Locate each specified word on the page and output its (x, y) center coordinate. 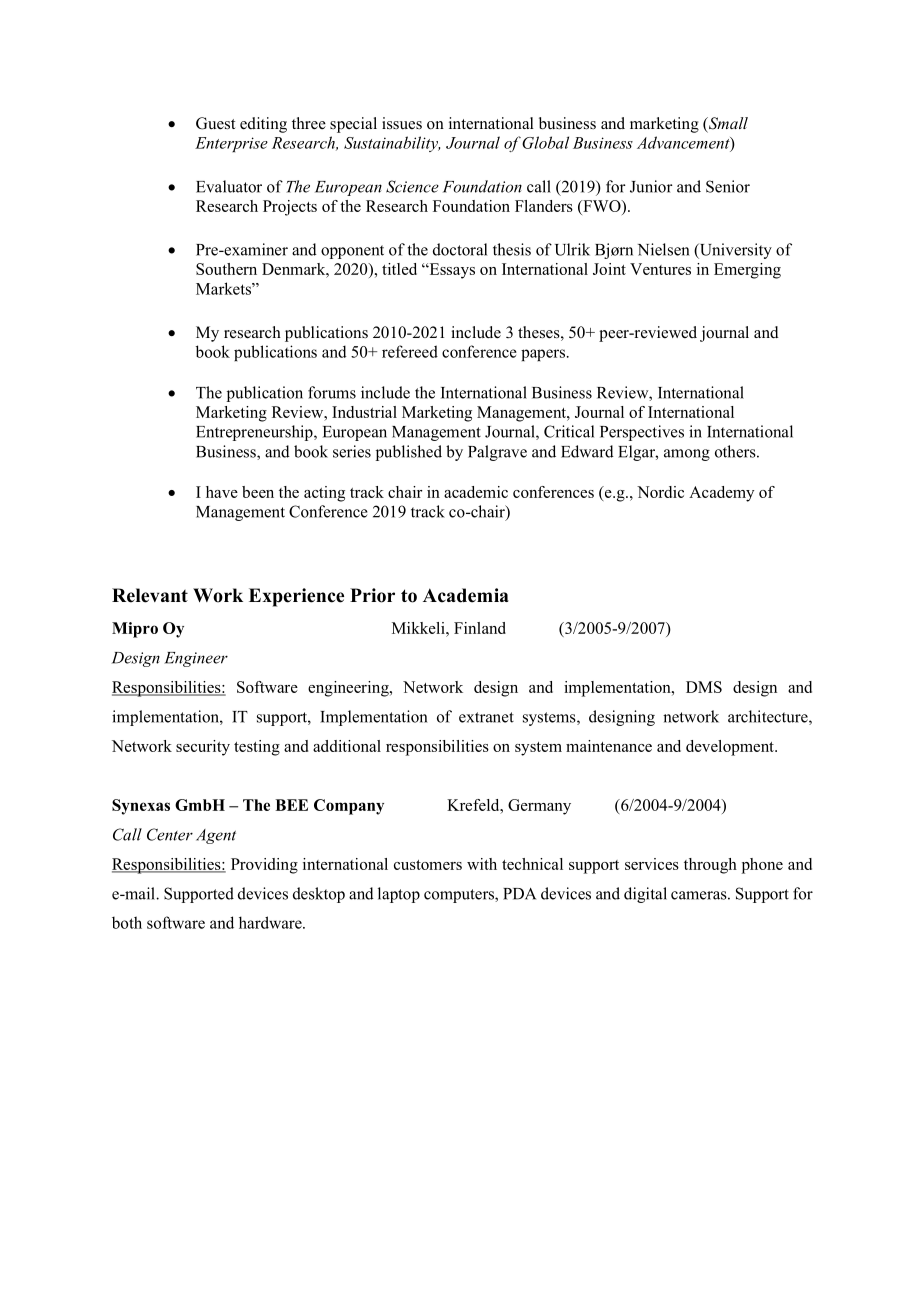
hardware (271, 922)
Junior (651, 186)
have (222, 492)
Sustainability (392, 144)
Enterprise (231, 144)
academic (476, 492)
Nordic (660, 492)
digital (645, 895)
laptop (399, 895)
